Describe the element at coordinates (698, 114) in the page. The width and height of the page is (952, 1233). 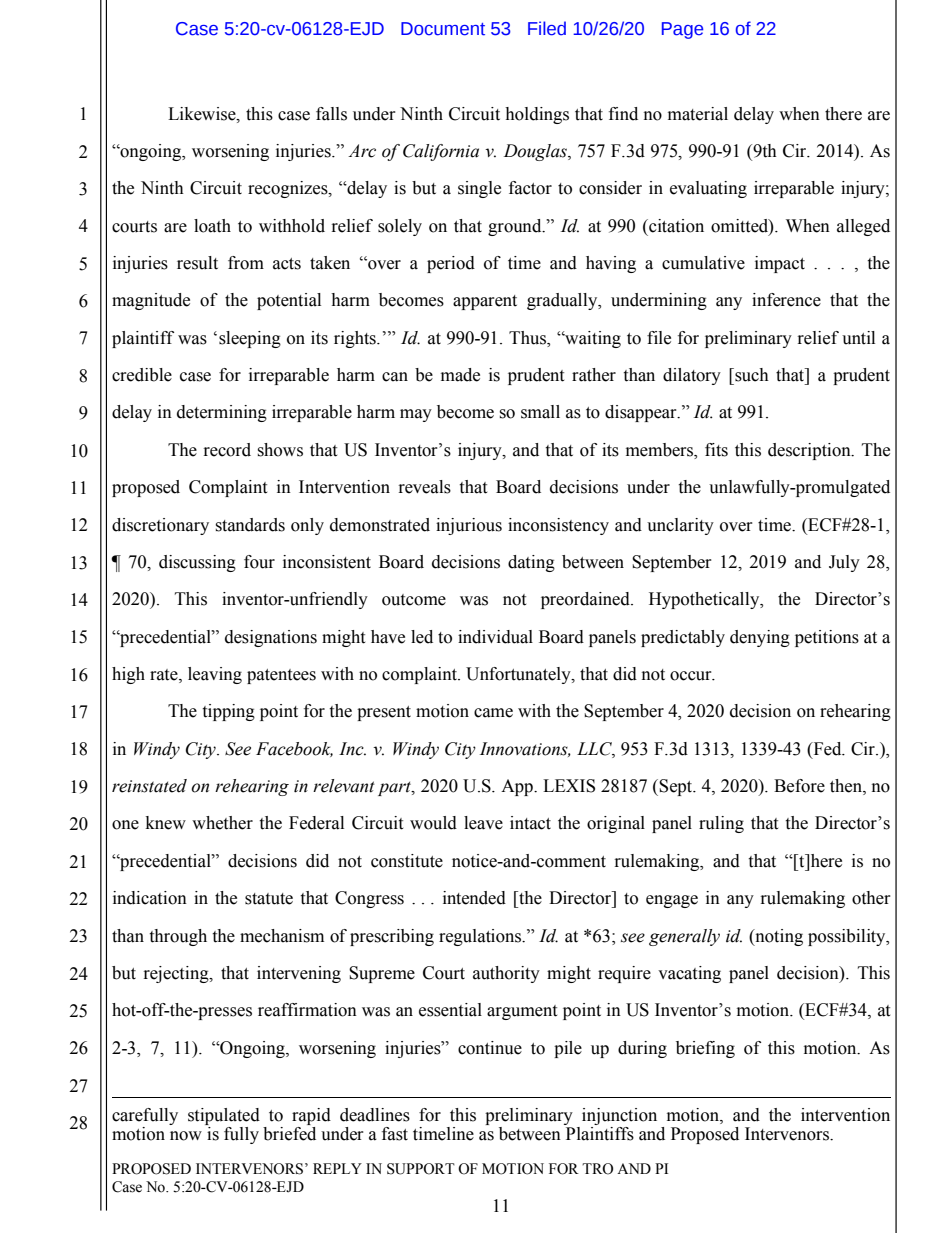
I see `material` at that location.
